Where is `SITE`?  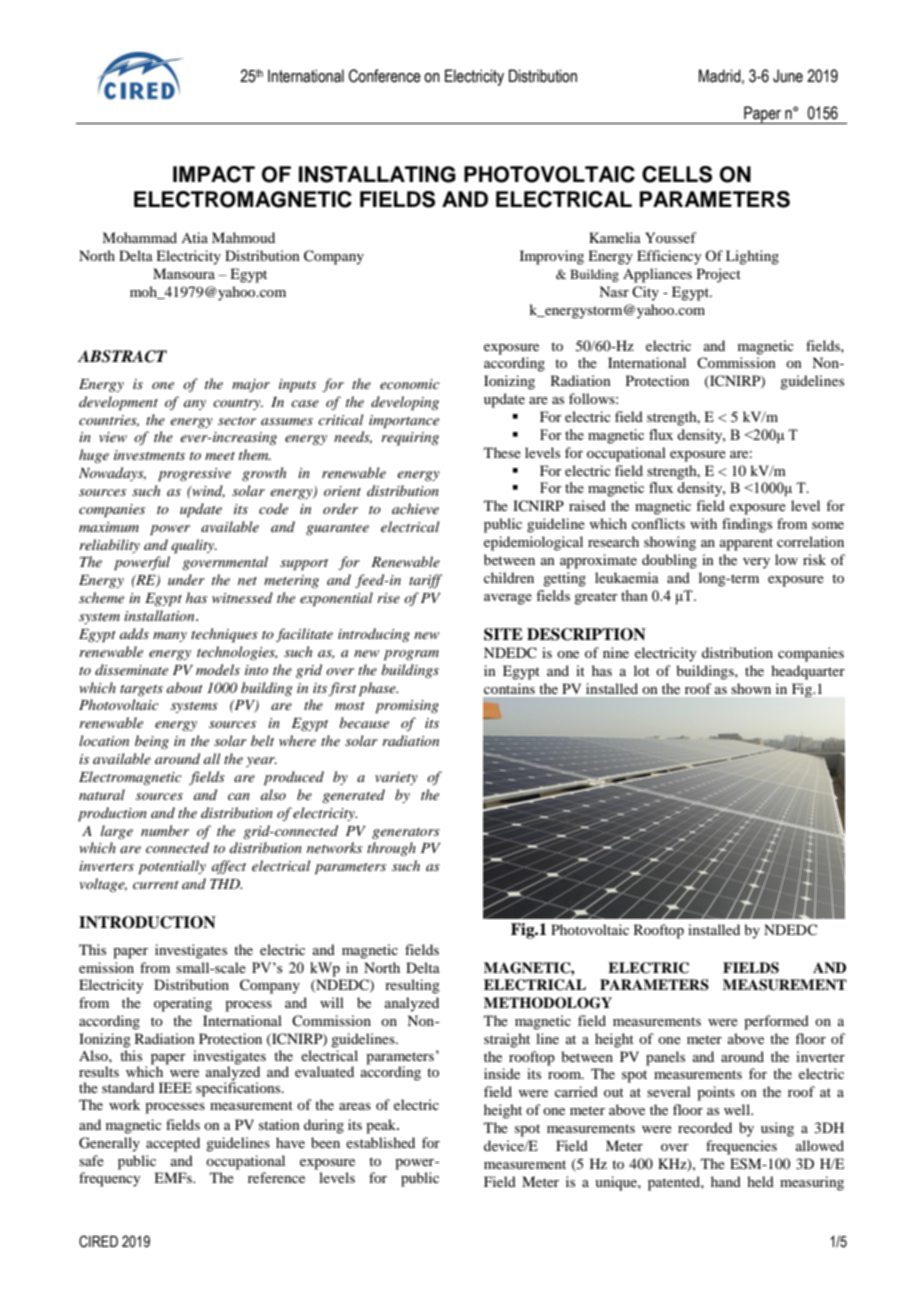
SITE is located at coordinates (503, 634).
